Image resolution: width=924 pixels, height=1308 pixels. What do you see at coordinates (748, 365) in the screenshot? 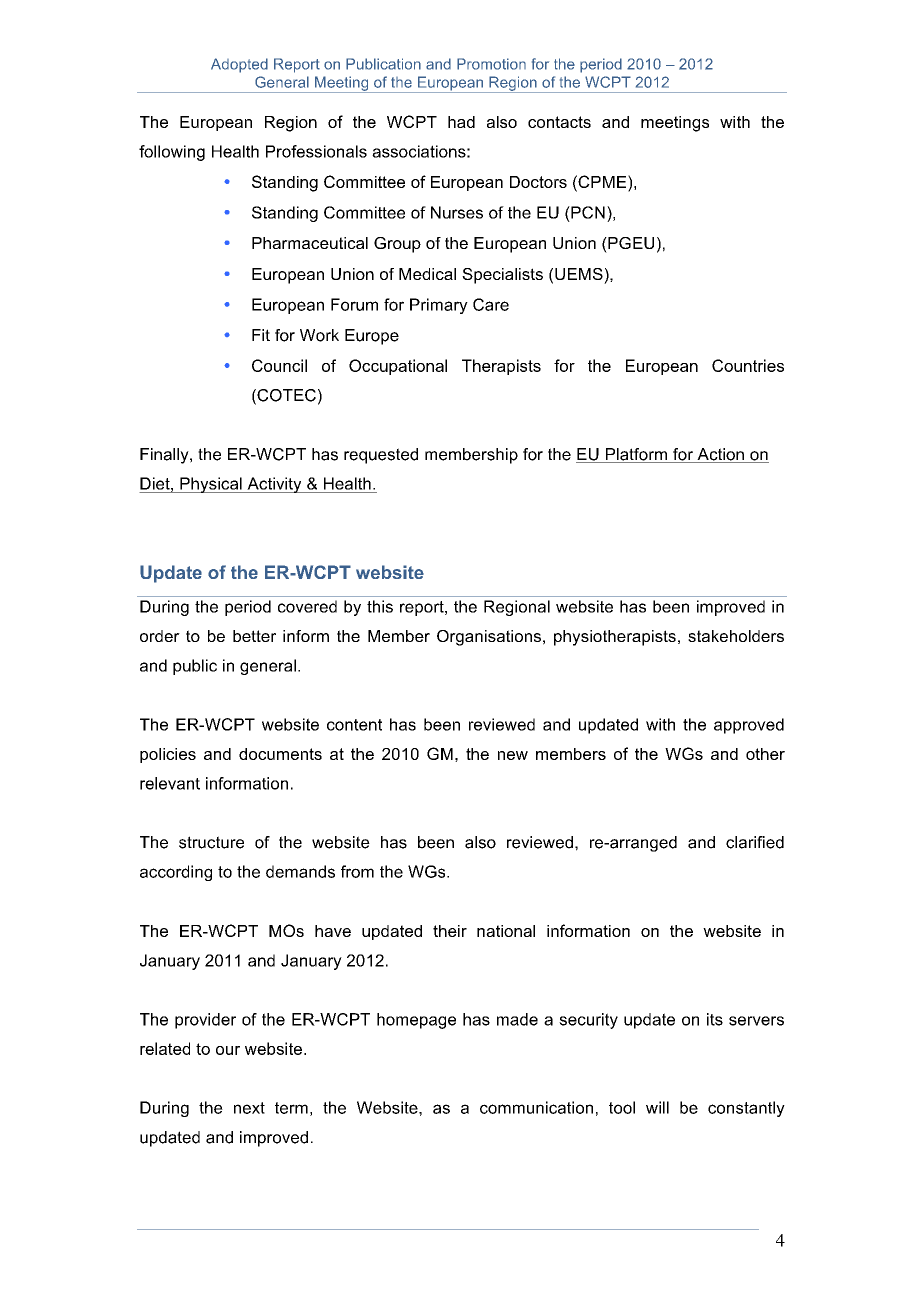
I see `Countries` at bounding box center [748, 365].
